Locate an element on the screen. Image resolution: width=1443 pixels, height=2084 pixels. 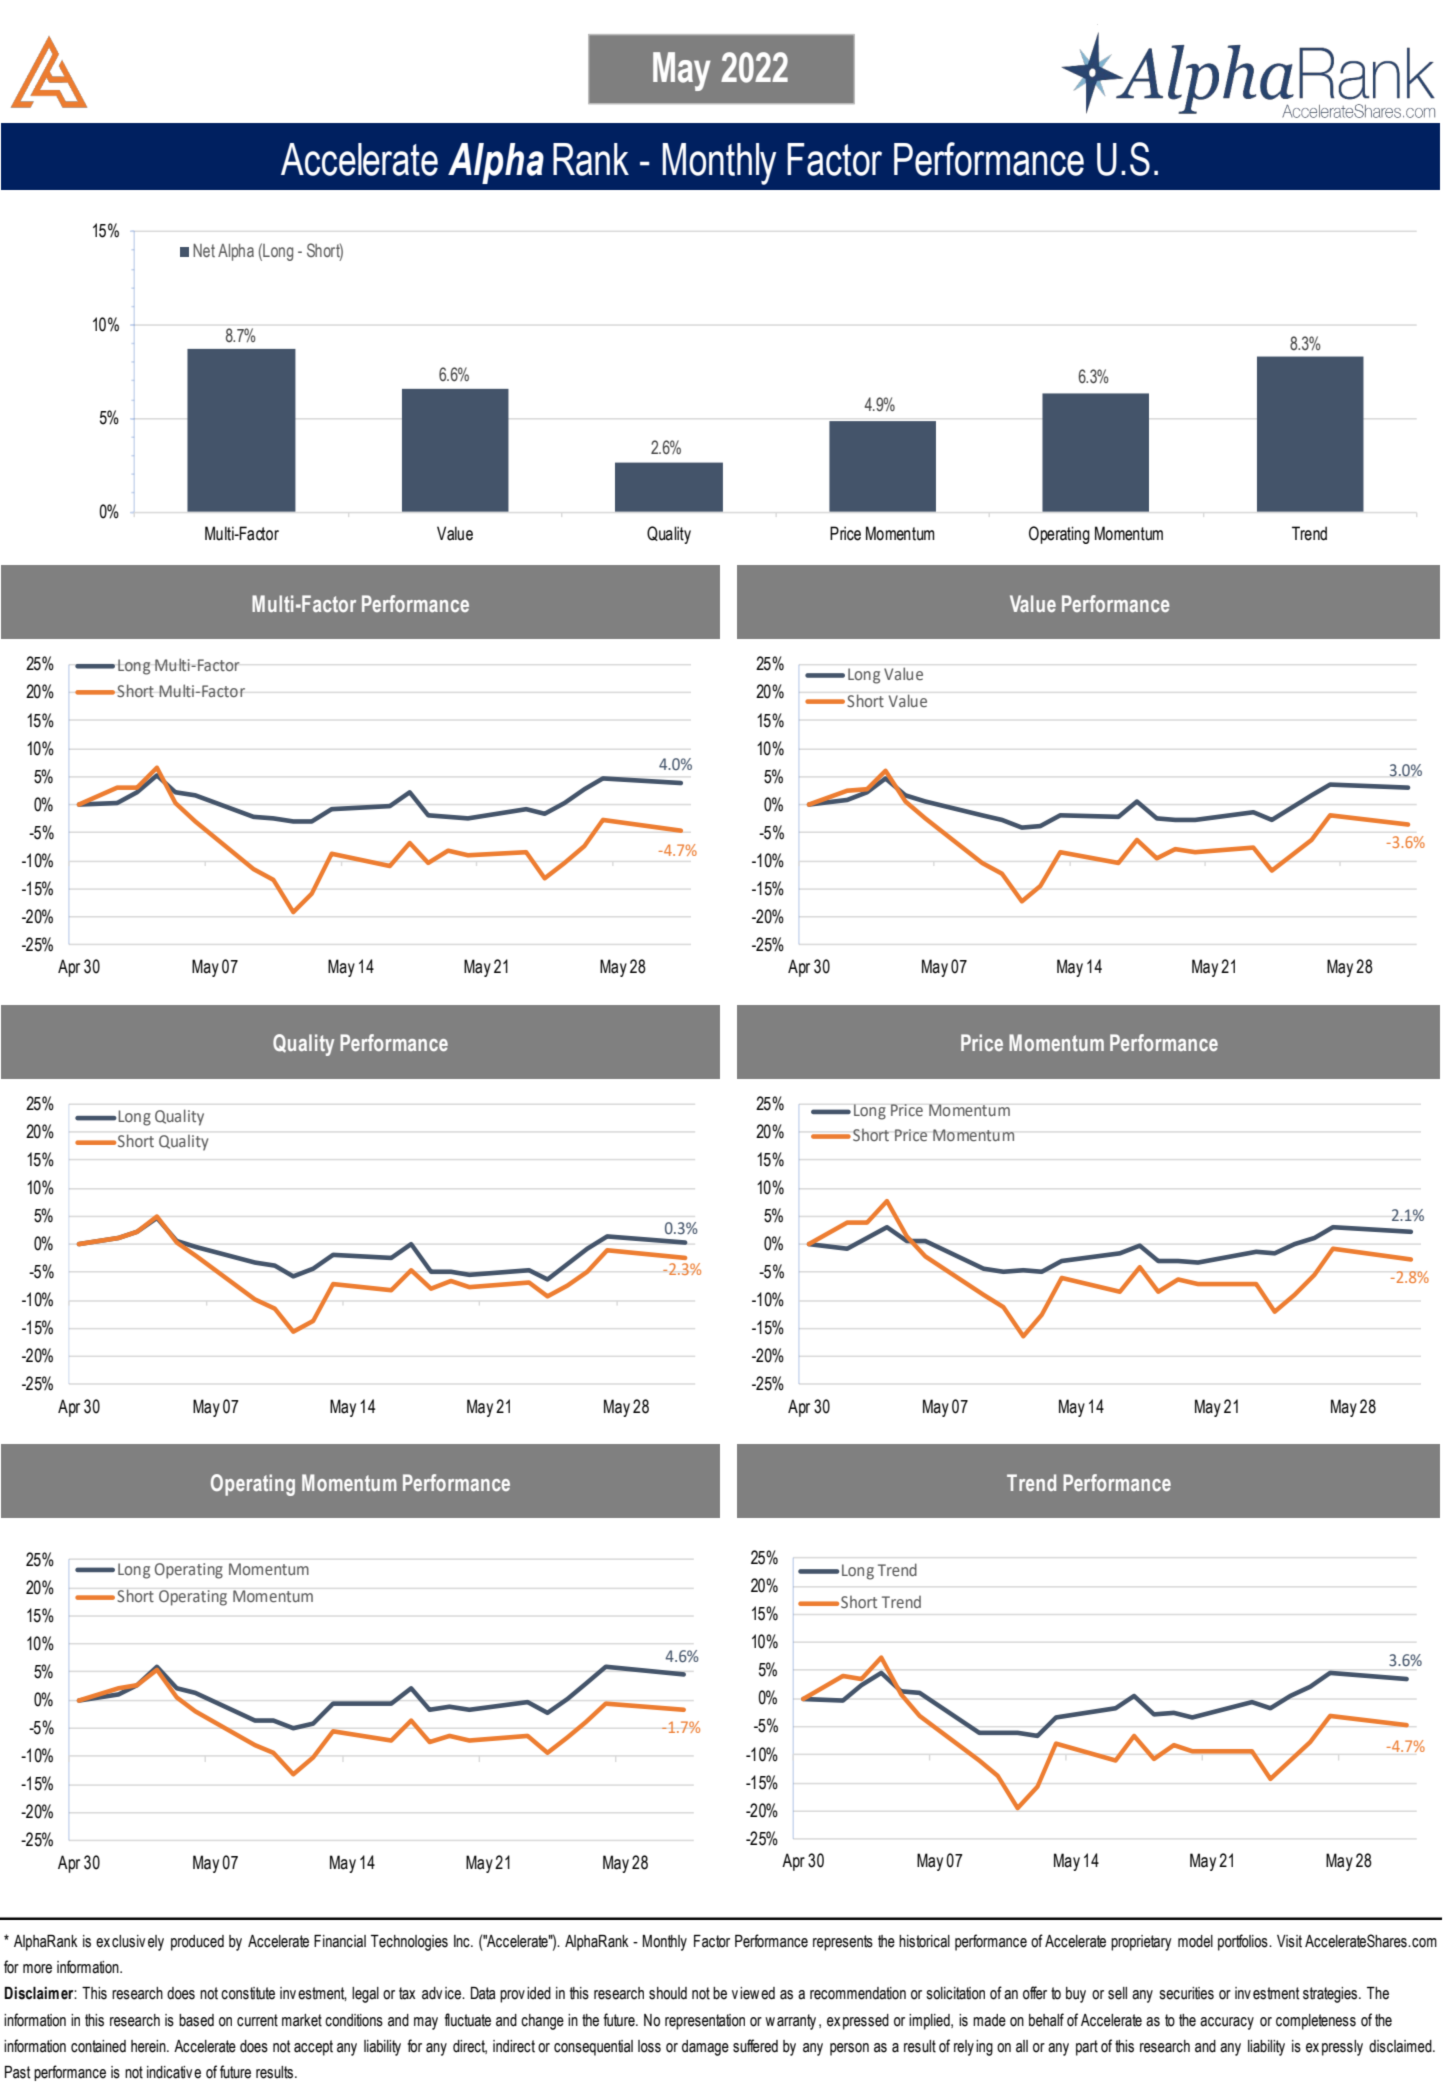
produced is located at coordinates (197, 1943).
